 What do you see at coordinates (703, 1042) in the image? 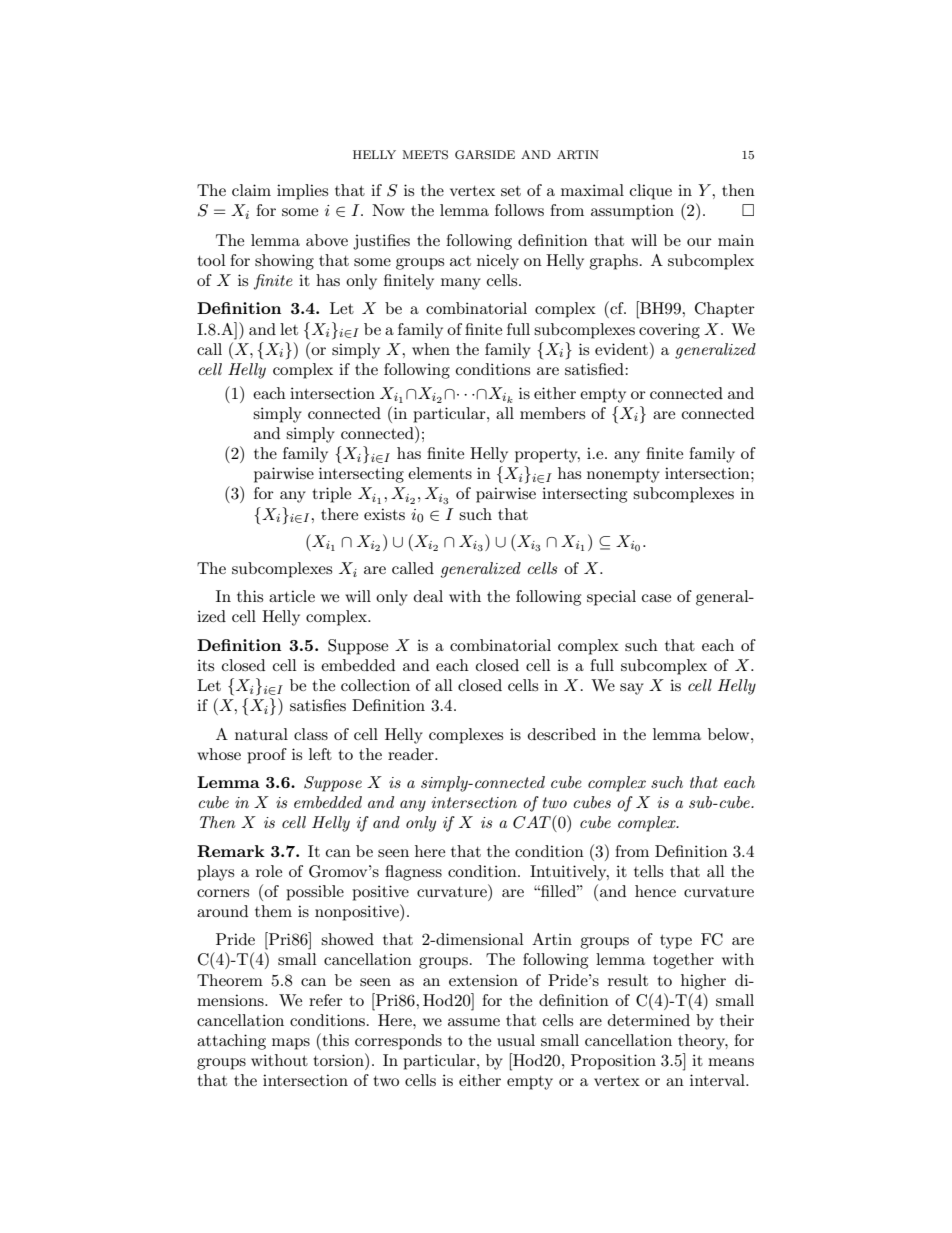
I see `theory` at bounding box center [703, 1042].
